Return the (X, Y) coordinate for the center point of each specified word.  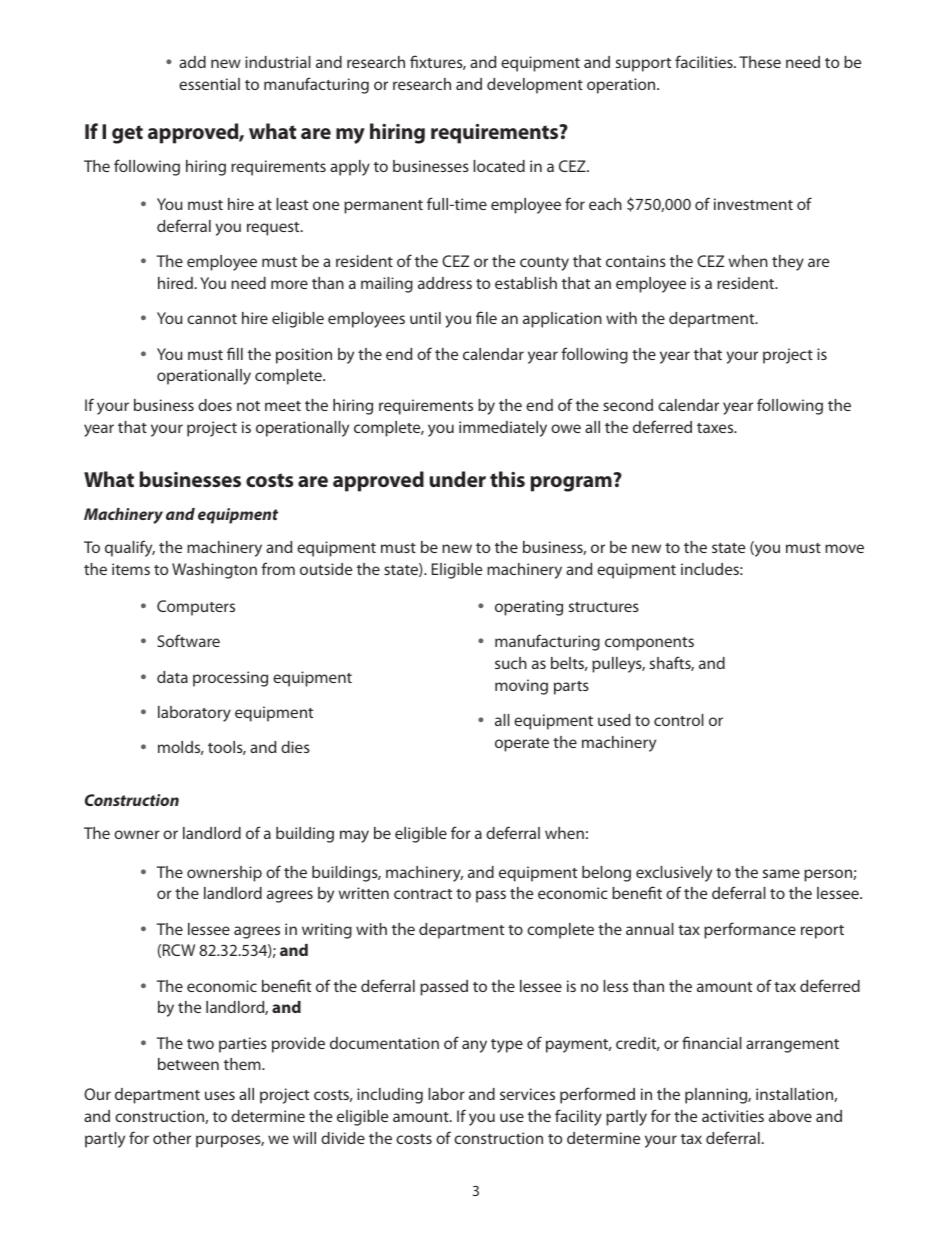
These (760, 62)
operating (529, 608)
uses (220, 1095)
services (527, 1094)
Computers (196, 608)
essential (209, 84)
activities (733, 1116)
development (535, 86)
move (844, 548)
